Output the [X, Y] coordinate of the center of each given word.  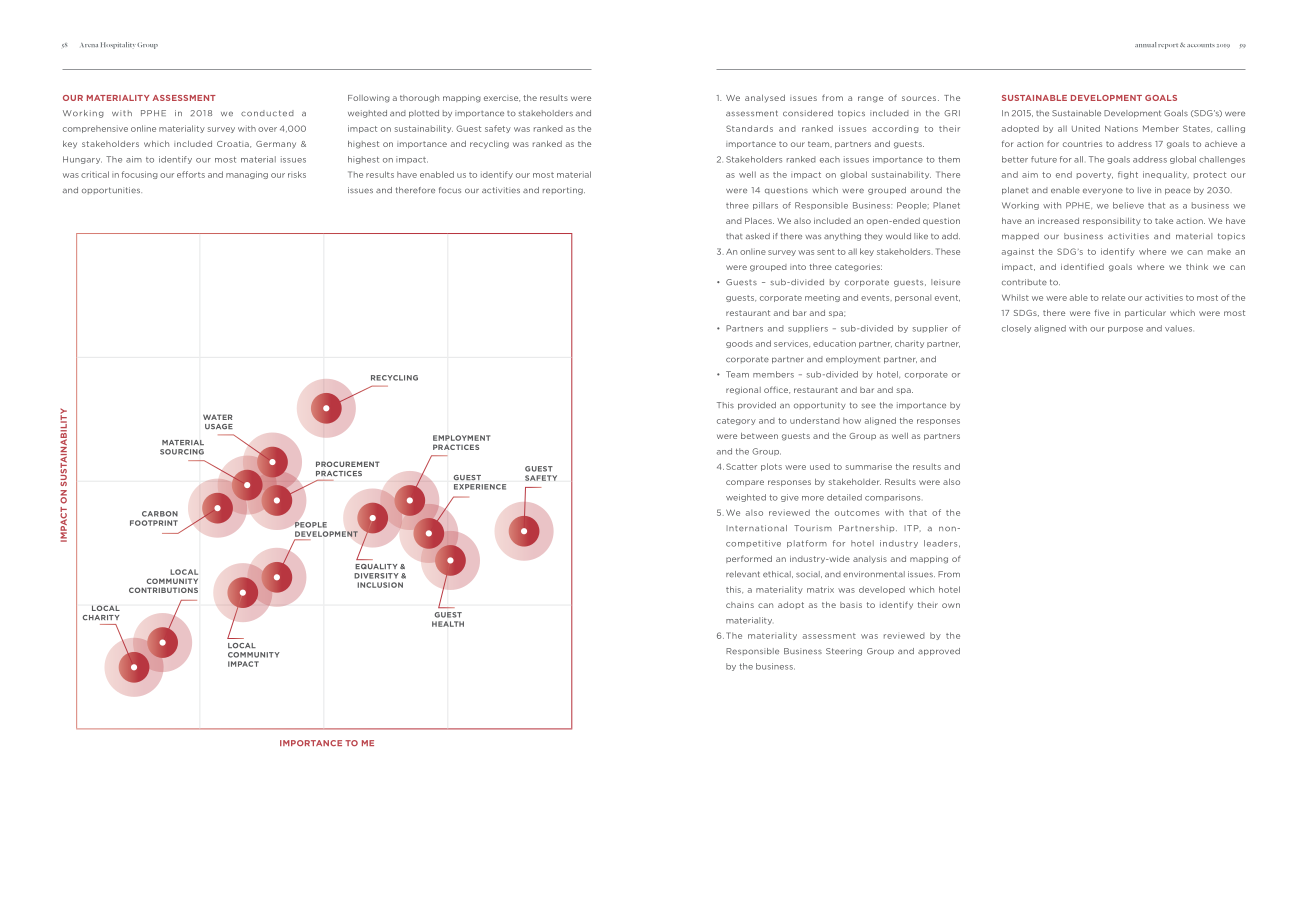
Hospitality [118, 45]
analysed [765, 99]
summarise [869, 466]
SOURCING [182, 452]
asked [758, 236]
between [759, 436]
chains [740, 605]
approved [939, 652]
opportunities [112, 190]
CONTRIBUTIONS [163, 590]
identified [1082, 266]
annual [1145, 44]
